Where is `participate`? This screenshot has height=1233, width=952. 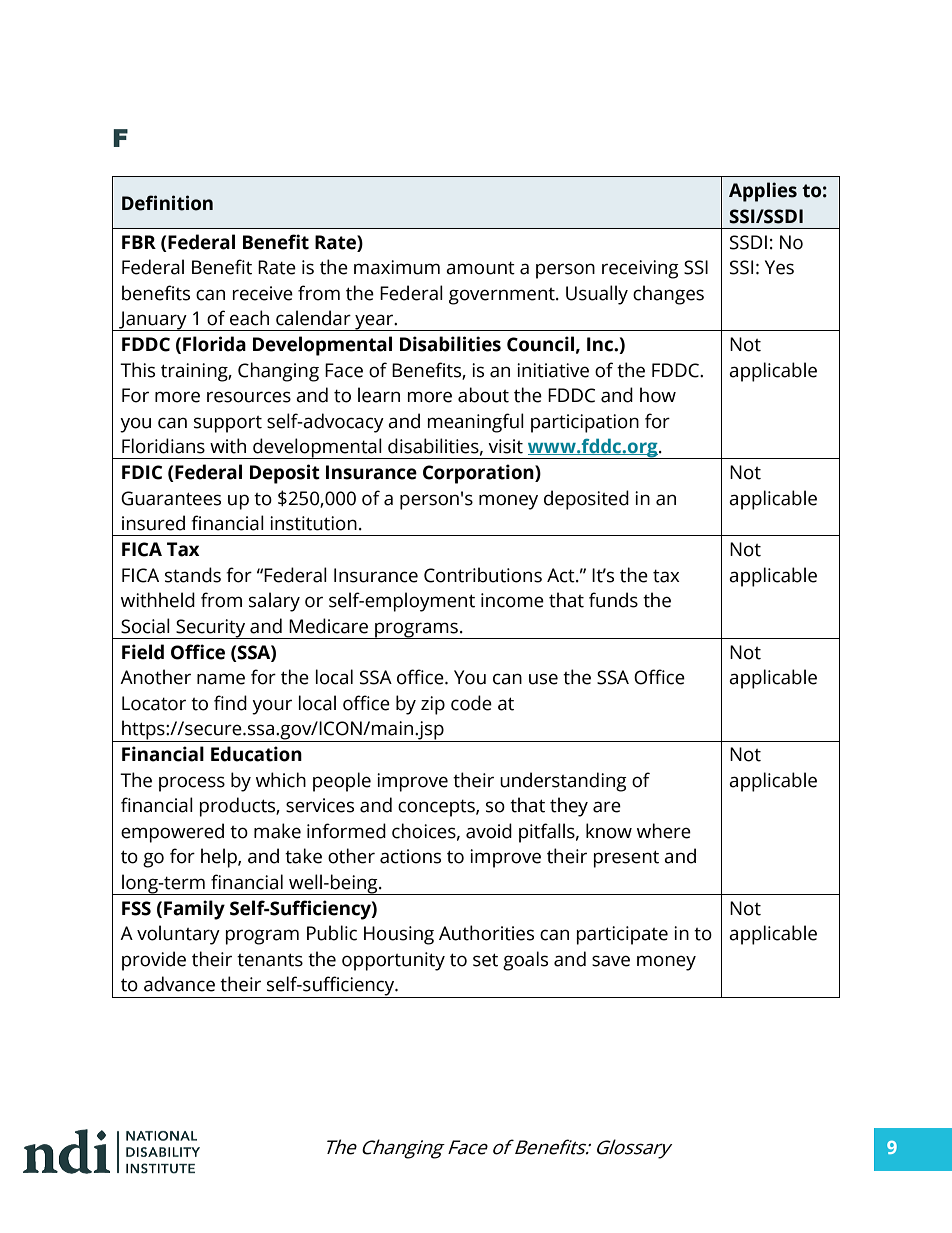
participate is located at coordinates (622, 935).
